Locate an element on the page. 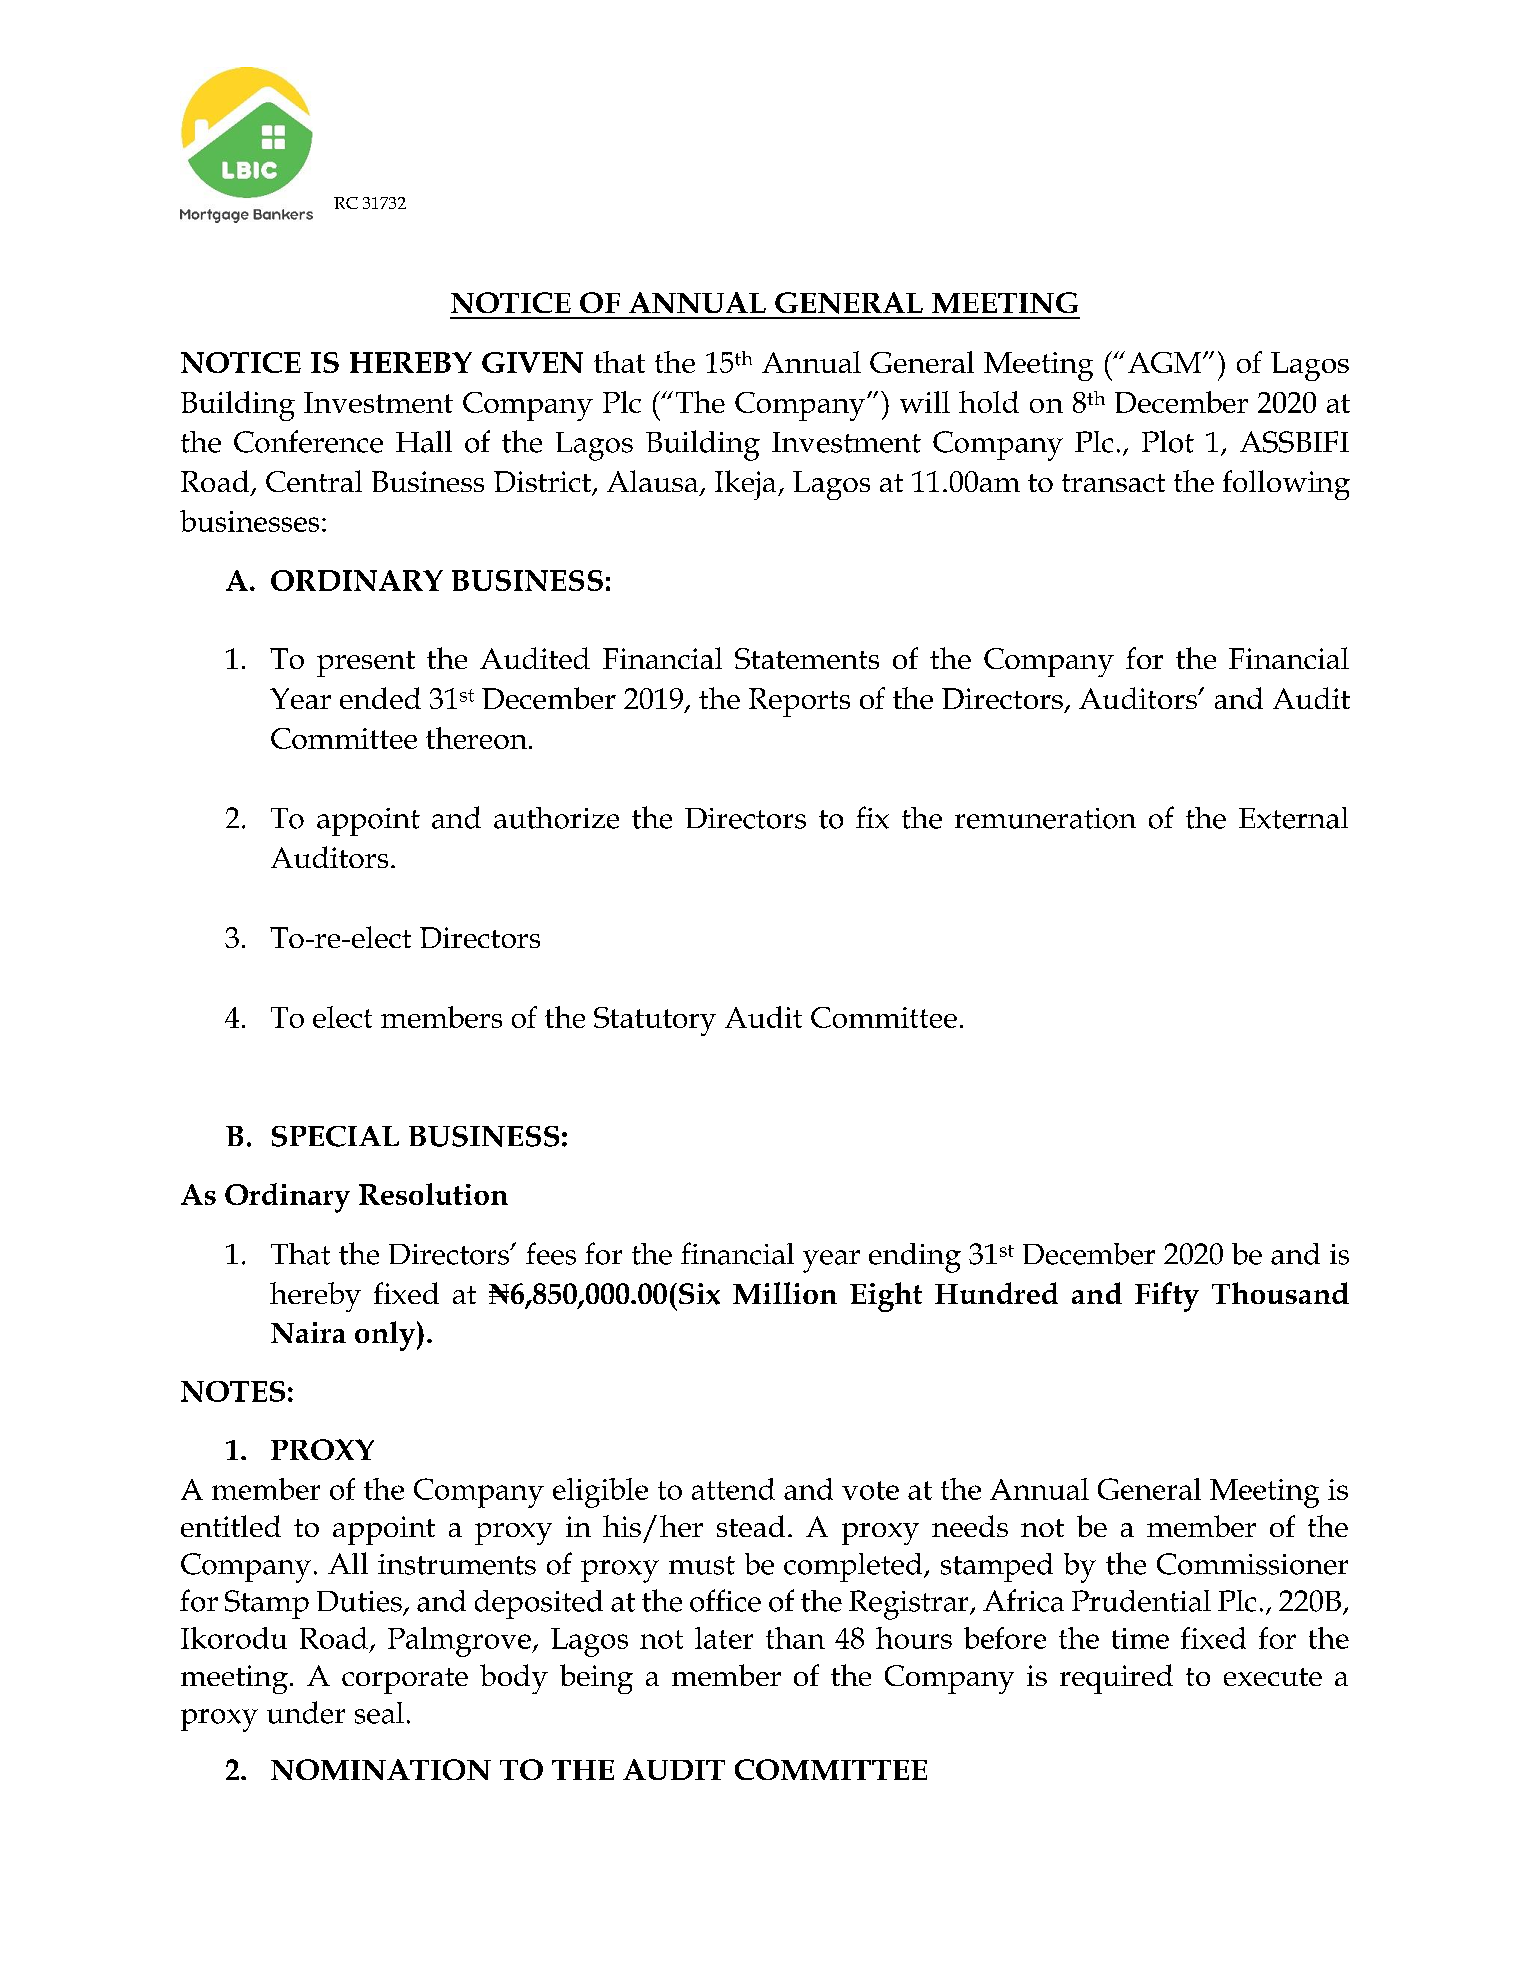  than is located at coordinates (795, 1638).
